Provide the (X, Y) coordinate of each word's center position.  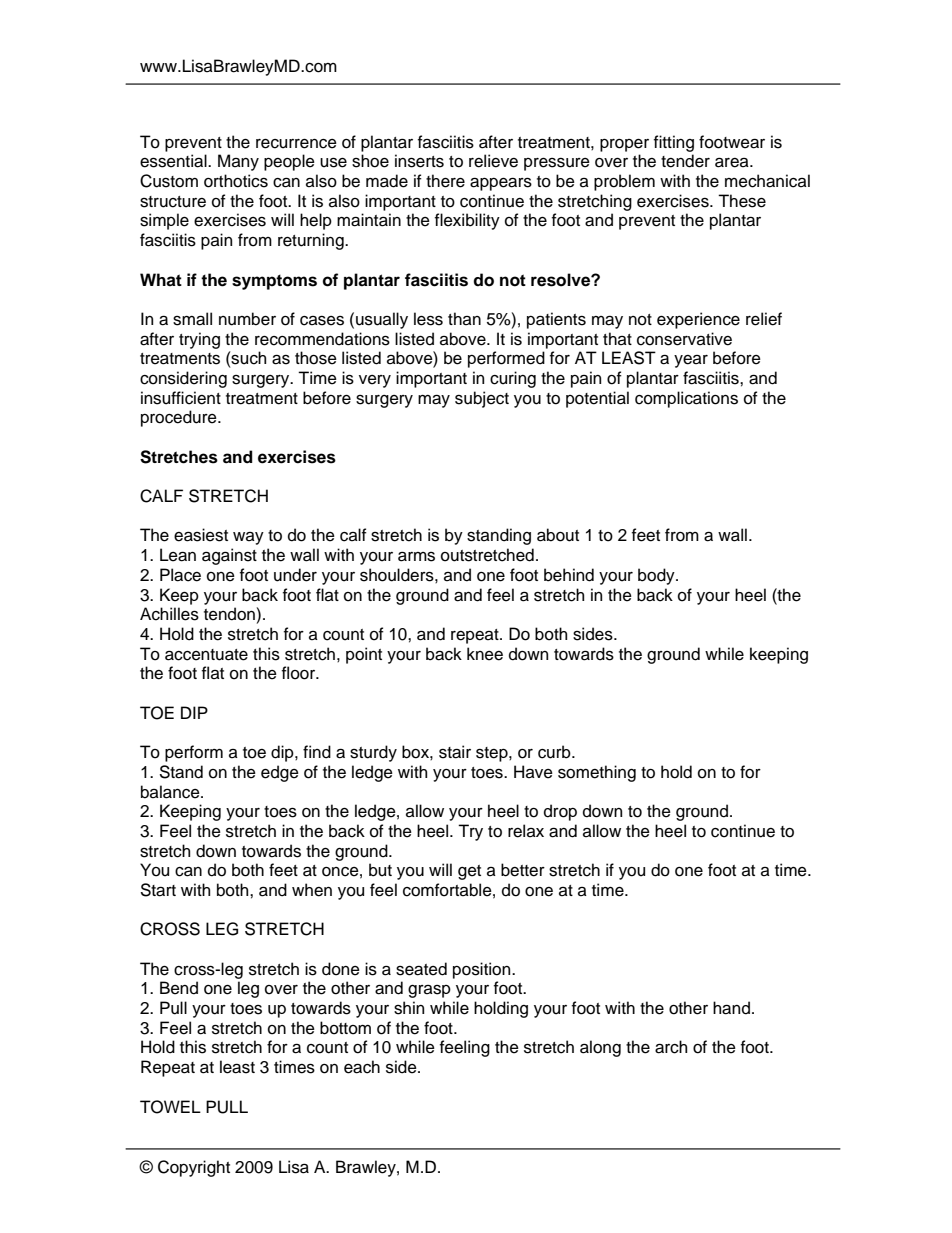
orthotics (236, 181)
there (445, 181)
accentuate (206, 655)
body (657, 576)
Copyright (194, 1168)
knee (485, 654)
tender (685, 161)
